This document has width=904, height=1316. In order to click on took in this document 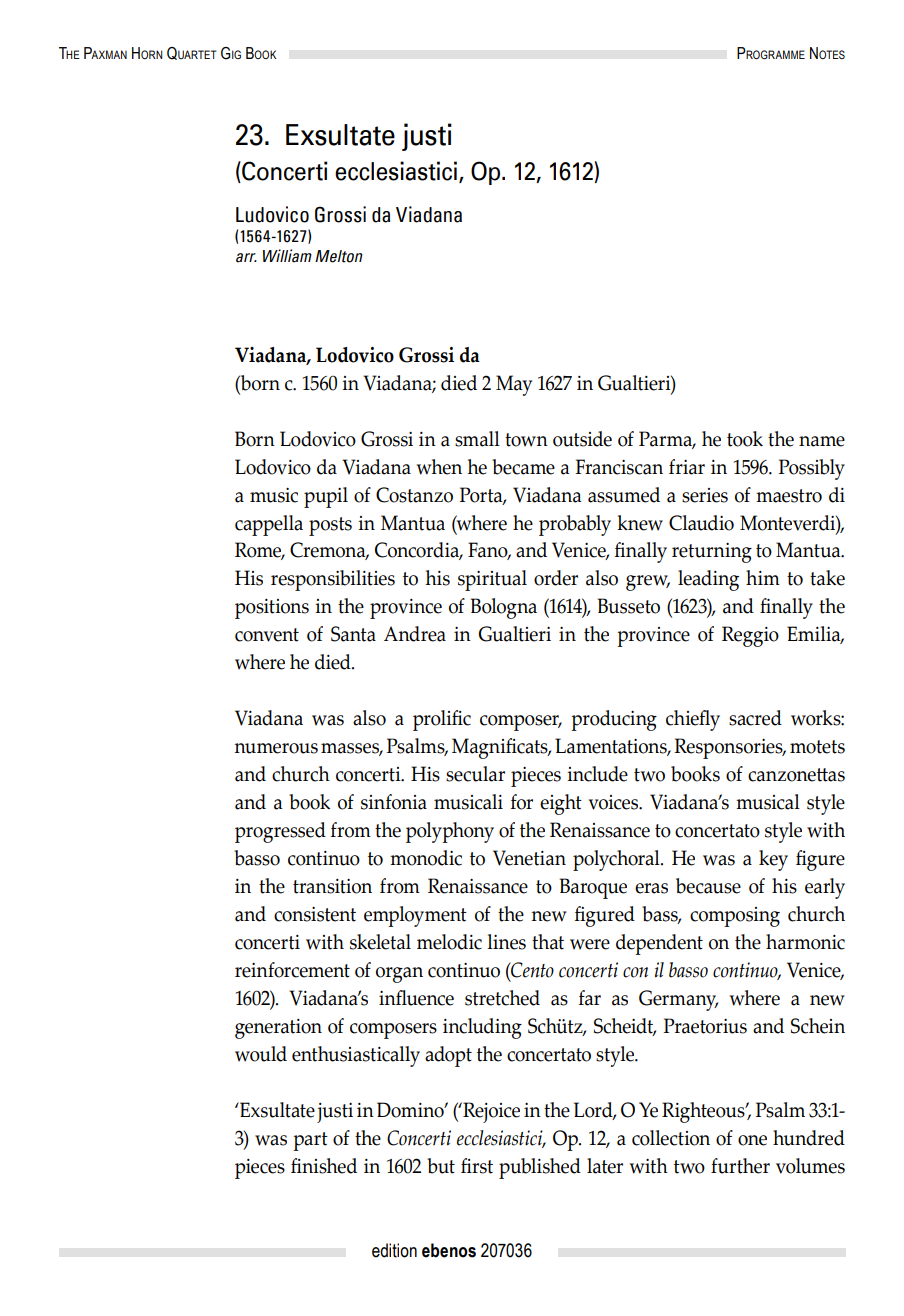, I will do `click(745, 439)`.
